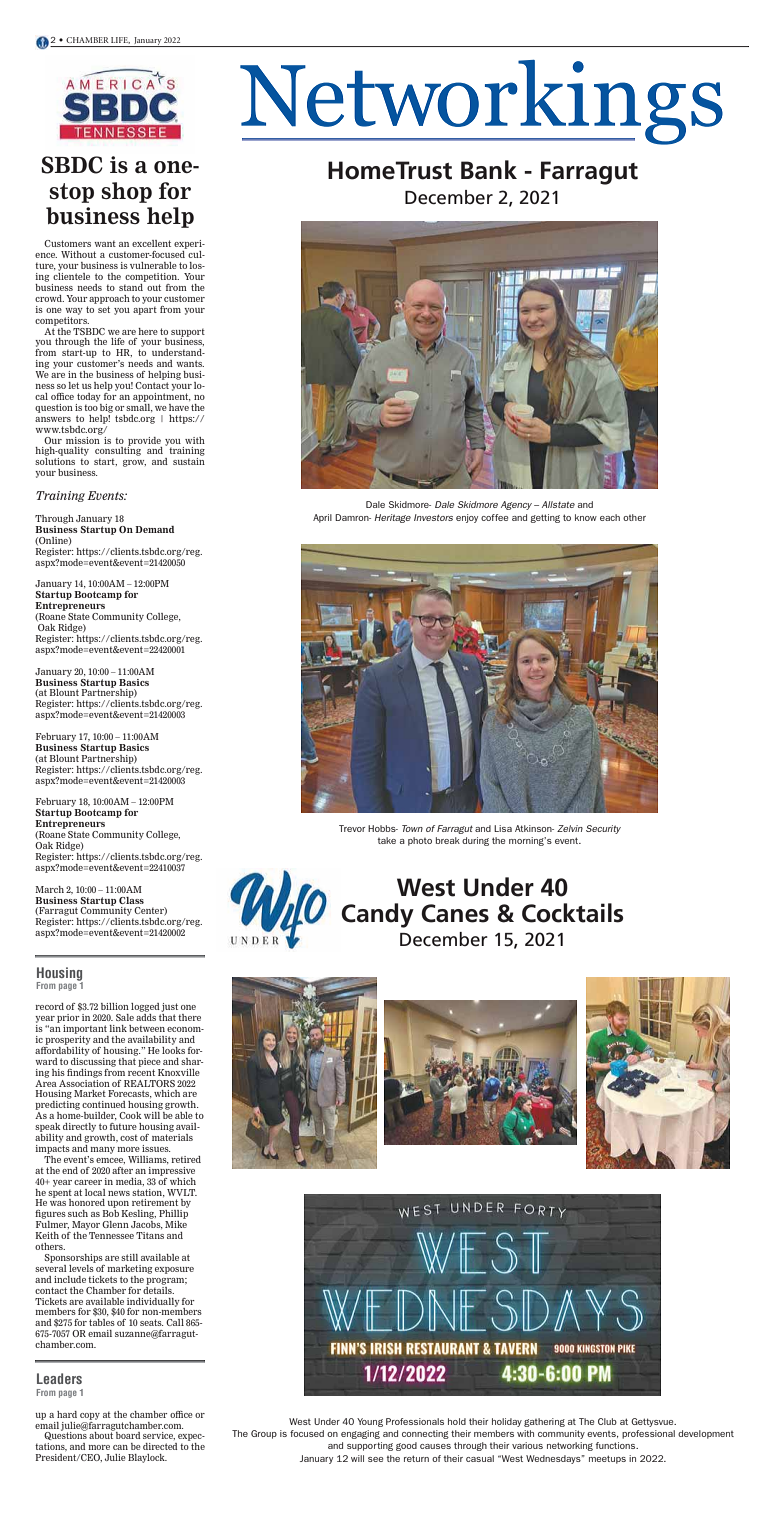 The width and height of the screenshot is (784, 1516). What do you see at coordinates (489, 170) in the screenshot?
I see `Bank` at bounding box center [489, 170].
